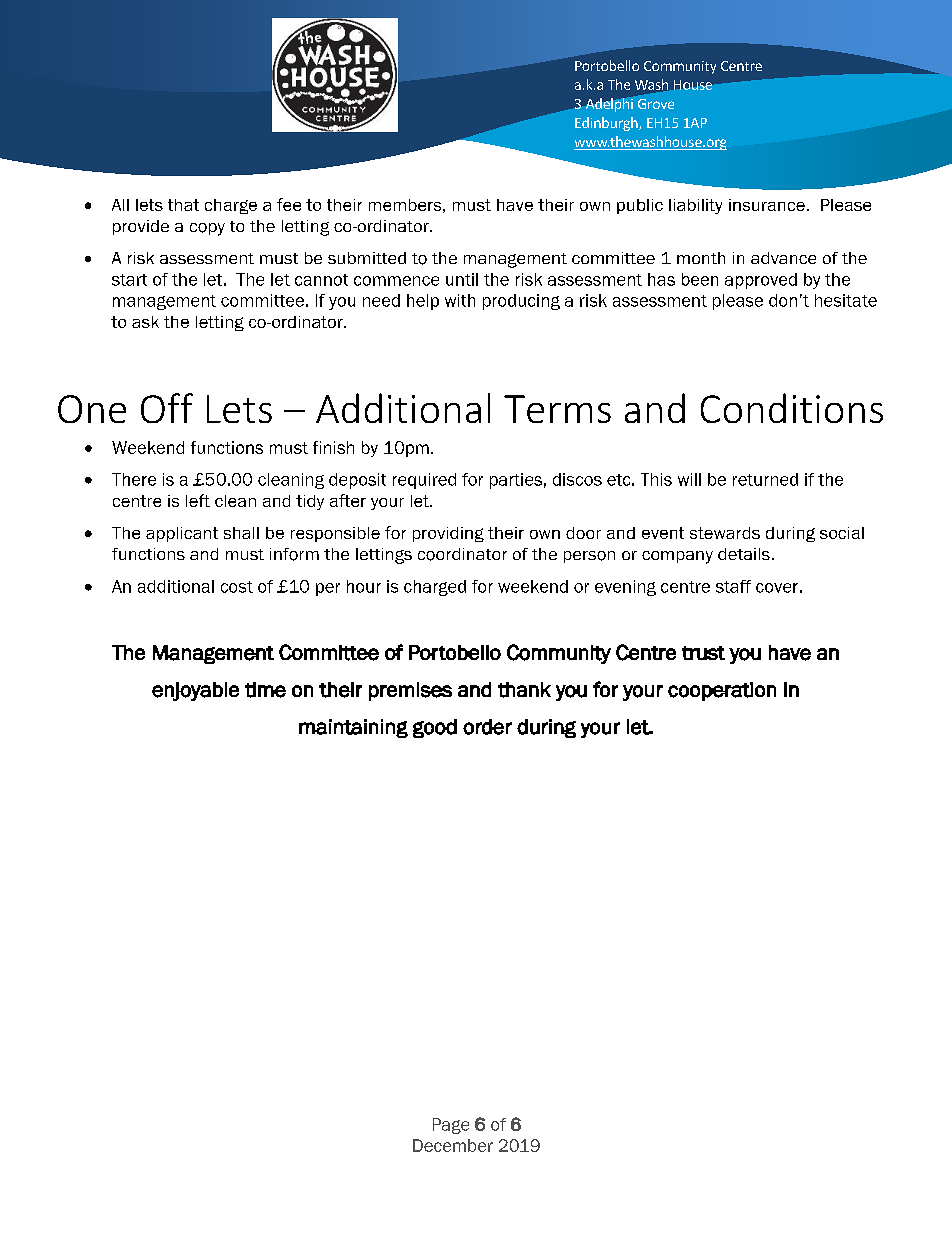  Describe the element at coordinates (733, 586) in the screenshot. I see `staff` at that location.
